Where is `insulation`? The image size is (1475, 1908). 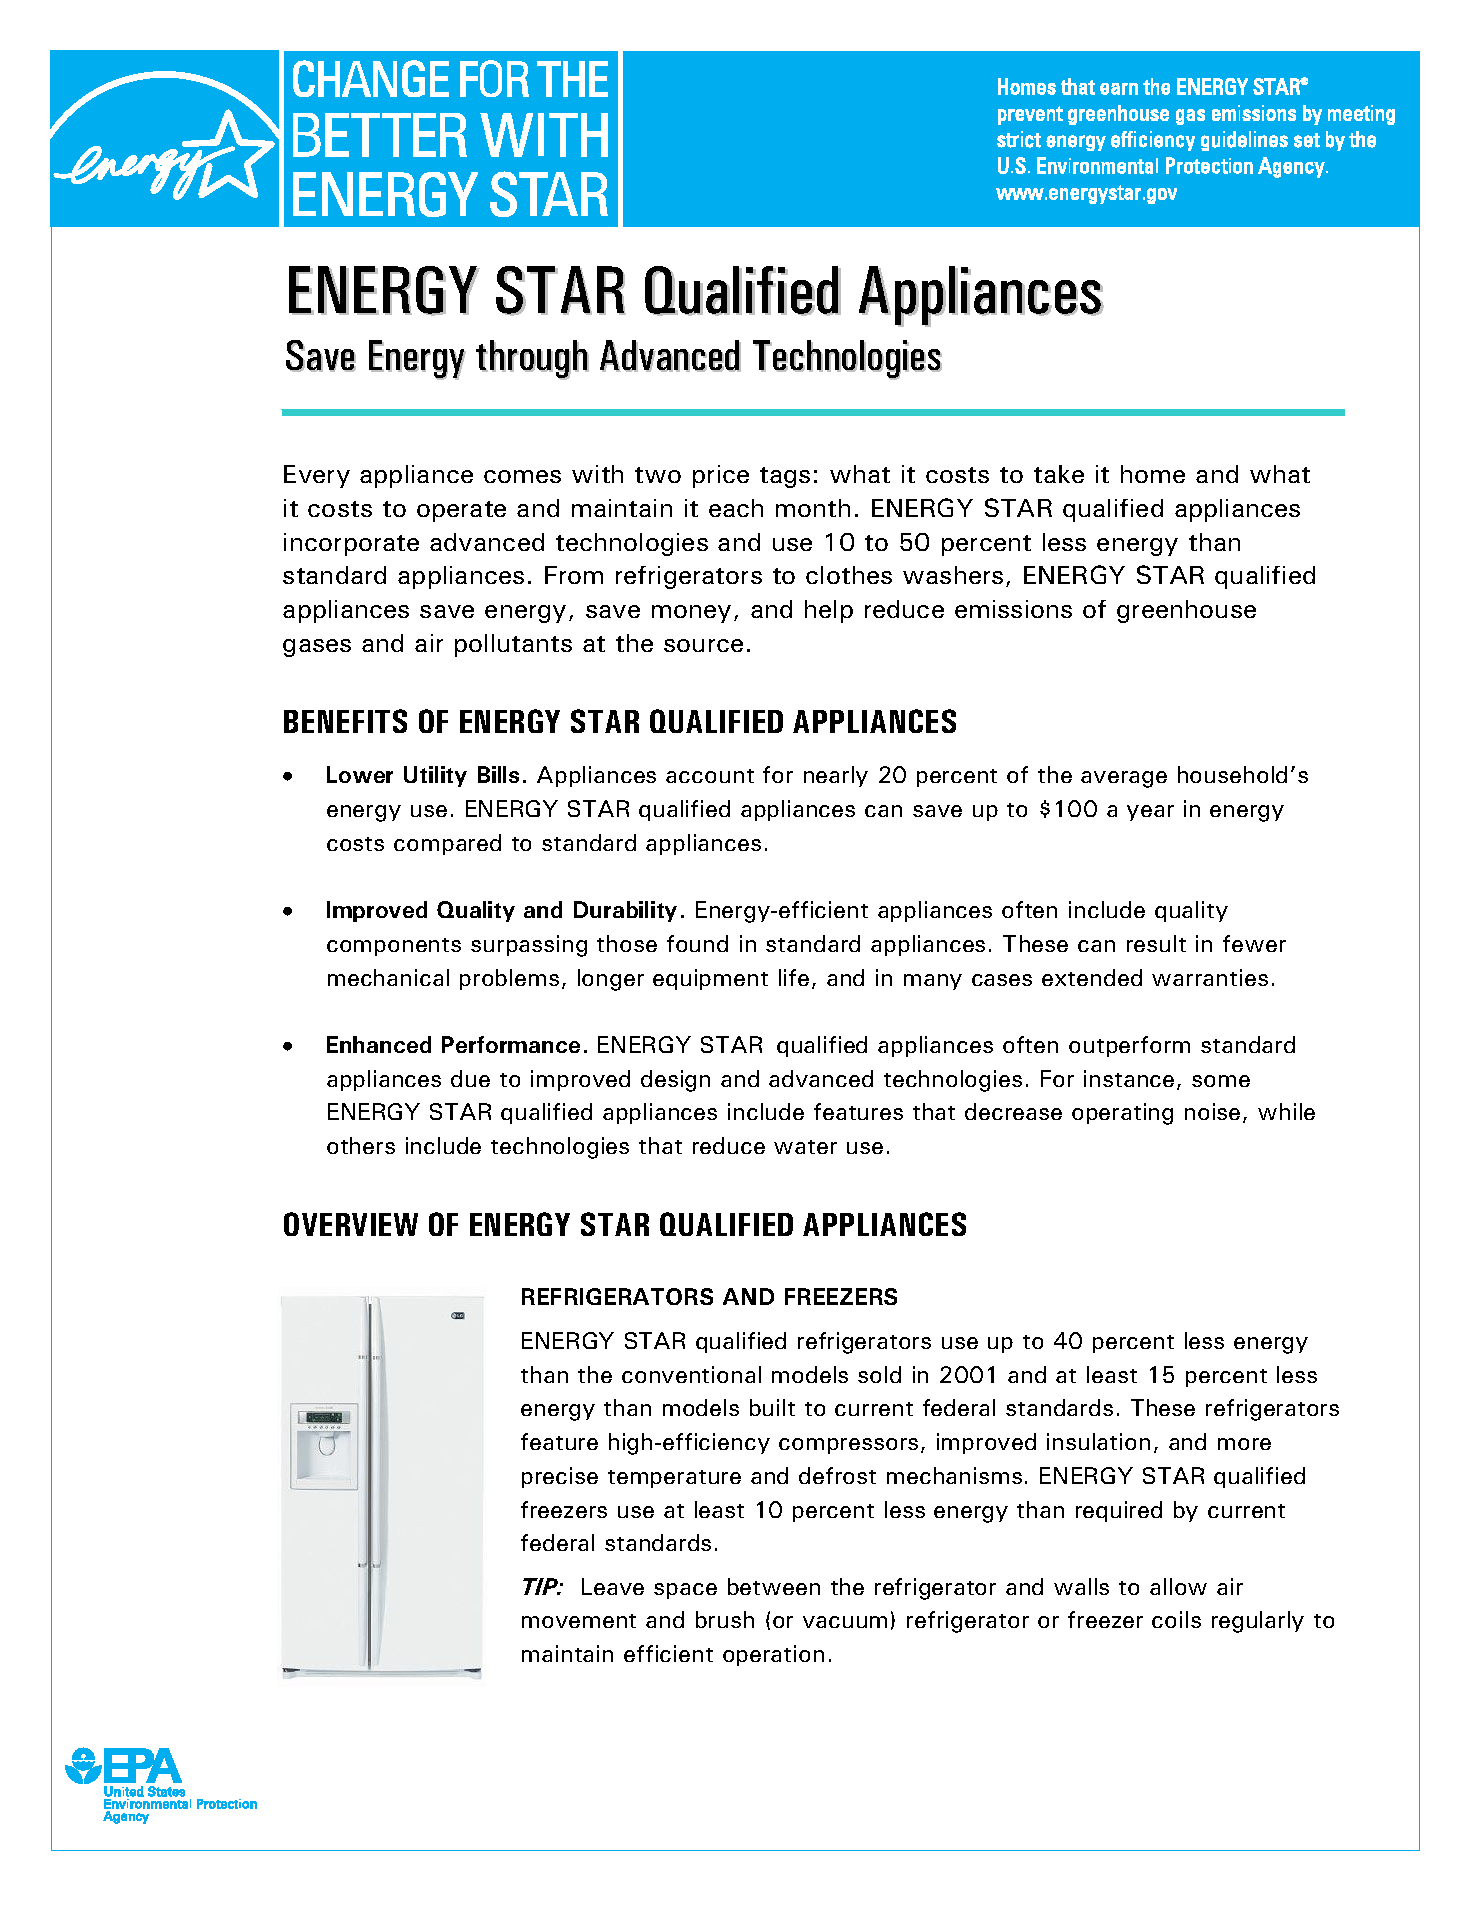
insulation is located at coordinates (1098, 1441).
